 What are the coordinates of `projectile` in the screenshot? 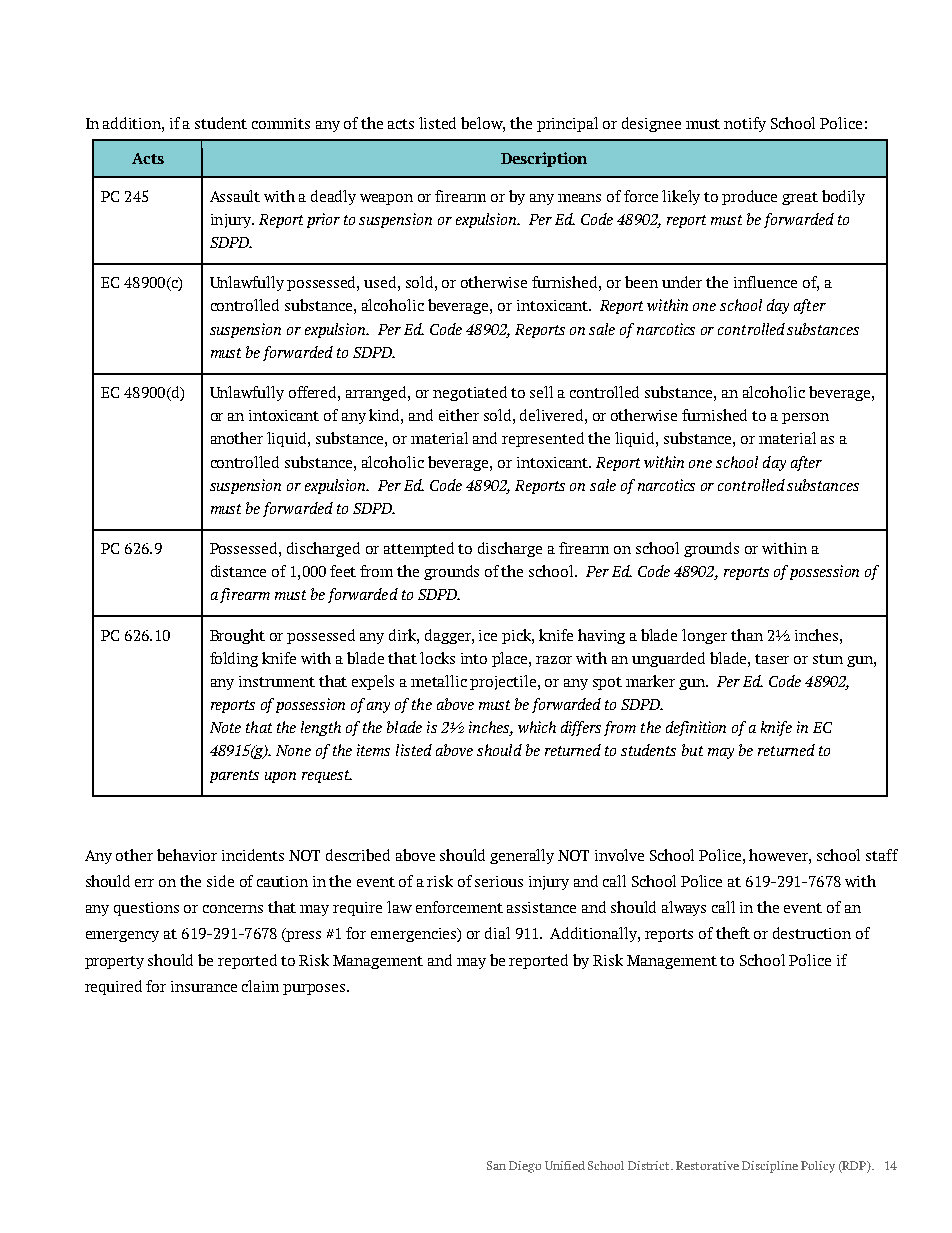 It's located at (504, 682).
